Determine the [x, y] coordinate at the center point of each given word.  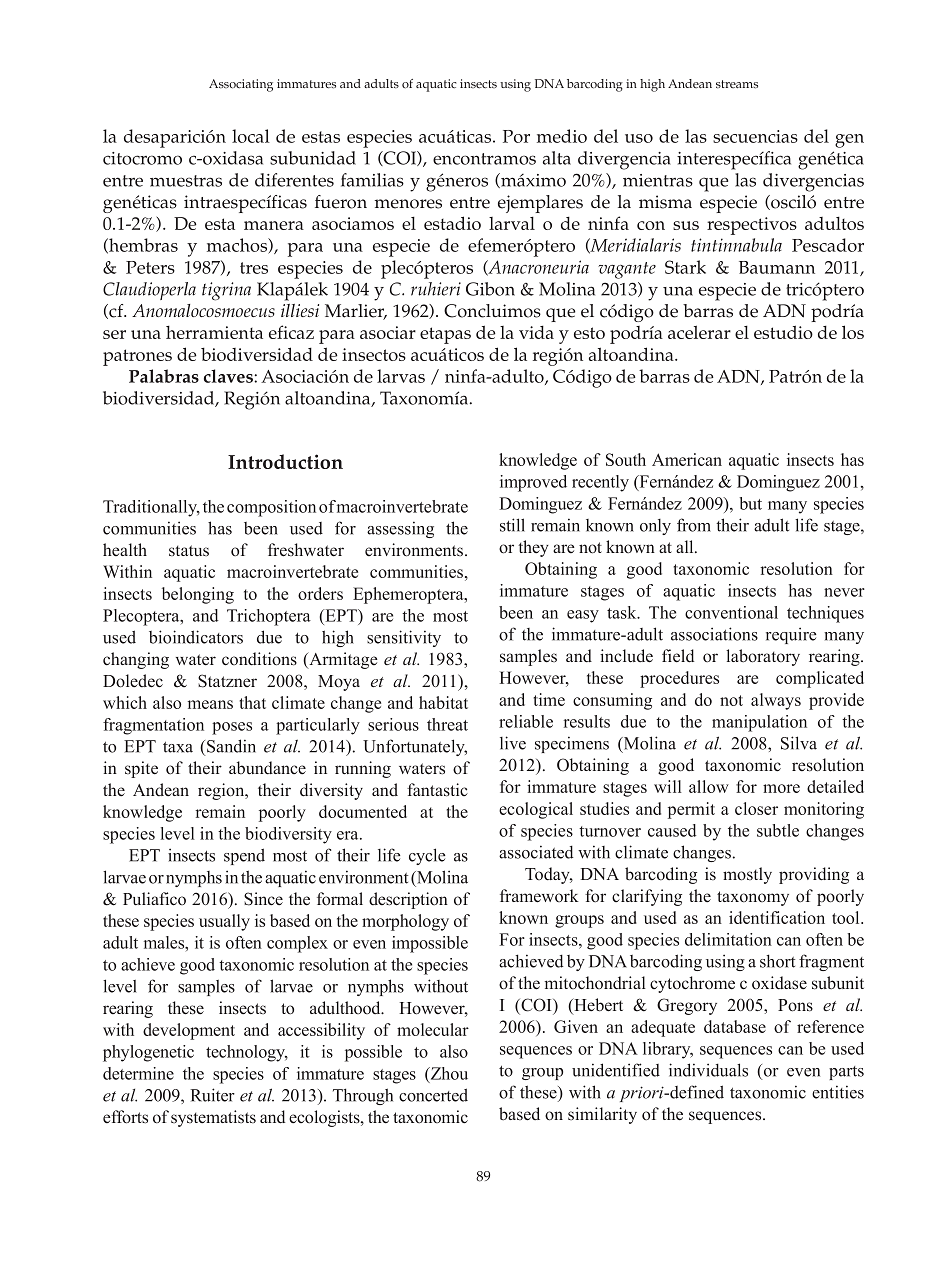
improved [533, 483]
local [251, 136]
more [781, 788]
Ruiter [212, 1095]
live [513, 743]
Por [516, 136]
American [687, 459]
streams [737, 84]
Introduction [285, 461]
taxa [178, 747]
